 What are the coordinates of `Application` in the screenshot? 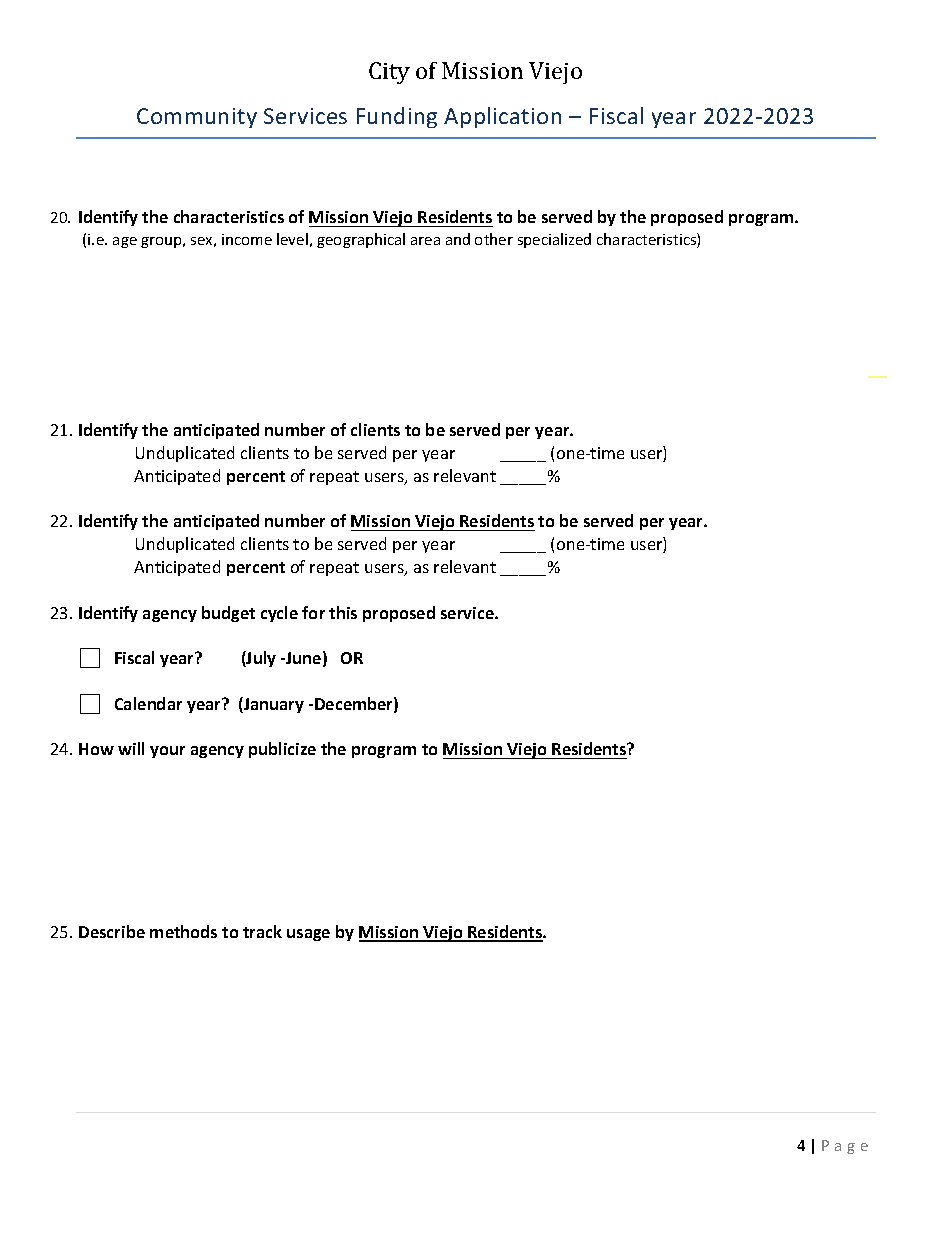 It's located at (502, 117).
